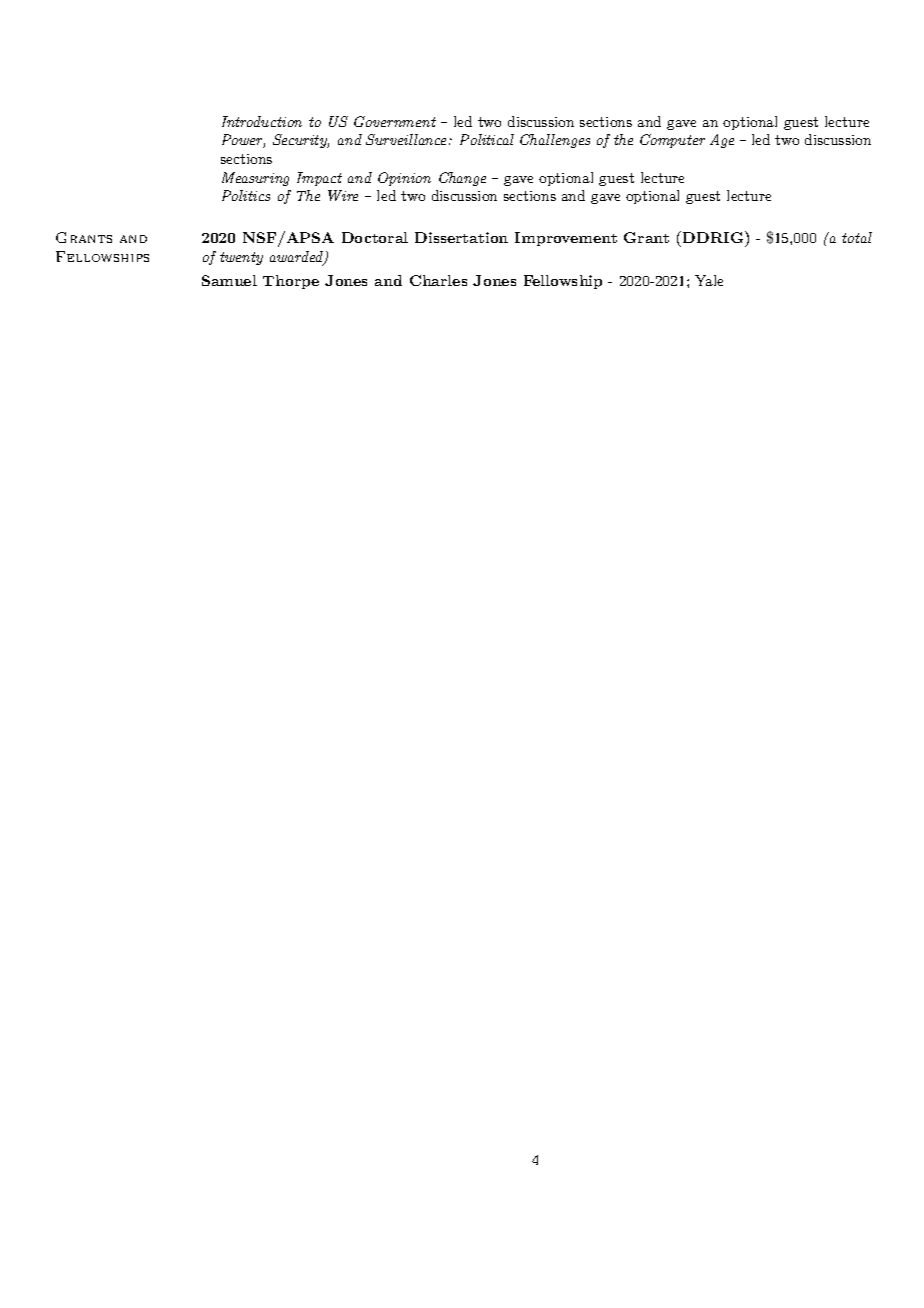 This page has width=924, height=1308. Describe the element at coordinates (709, 280) in the page. I see `Yale` at that location.
